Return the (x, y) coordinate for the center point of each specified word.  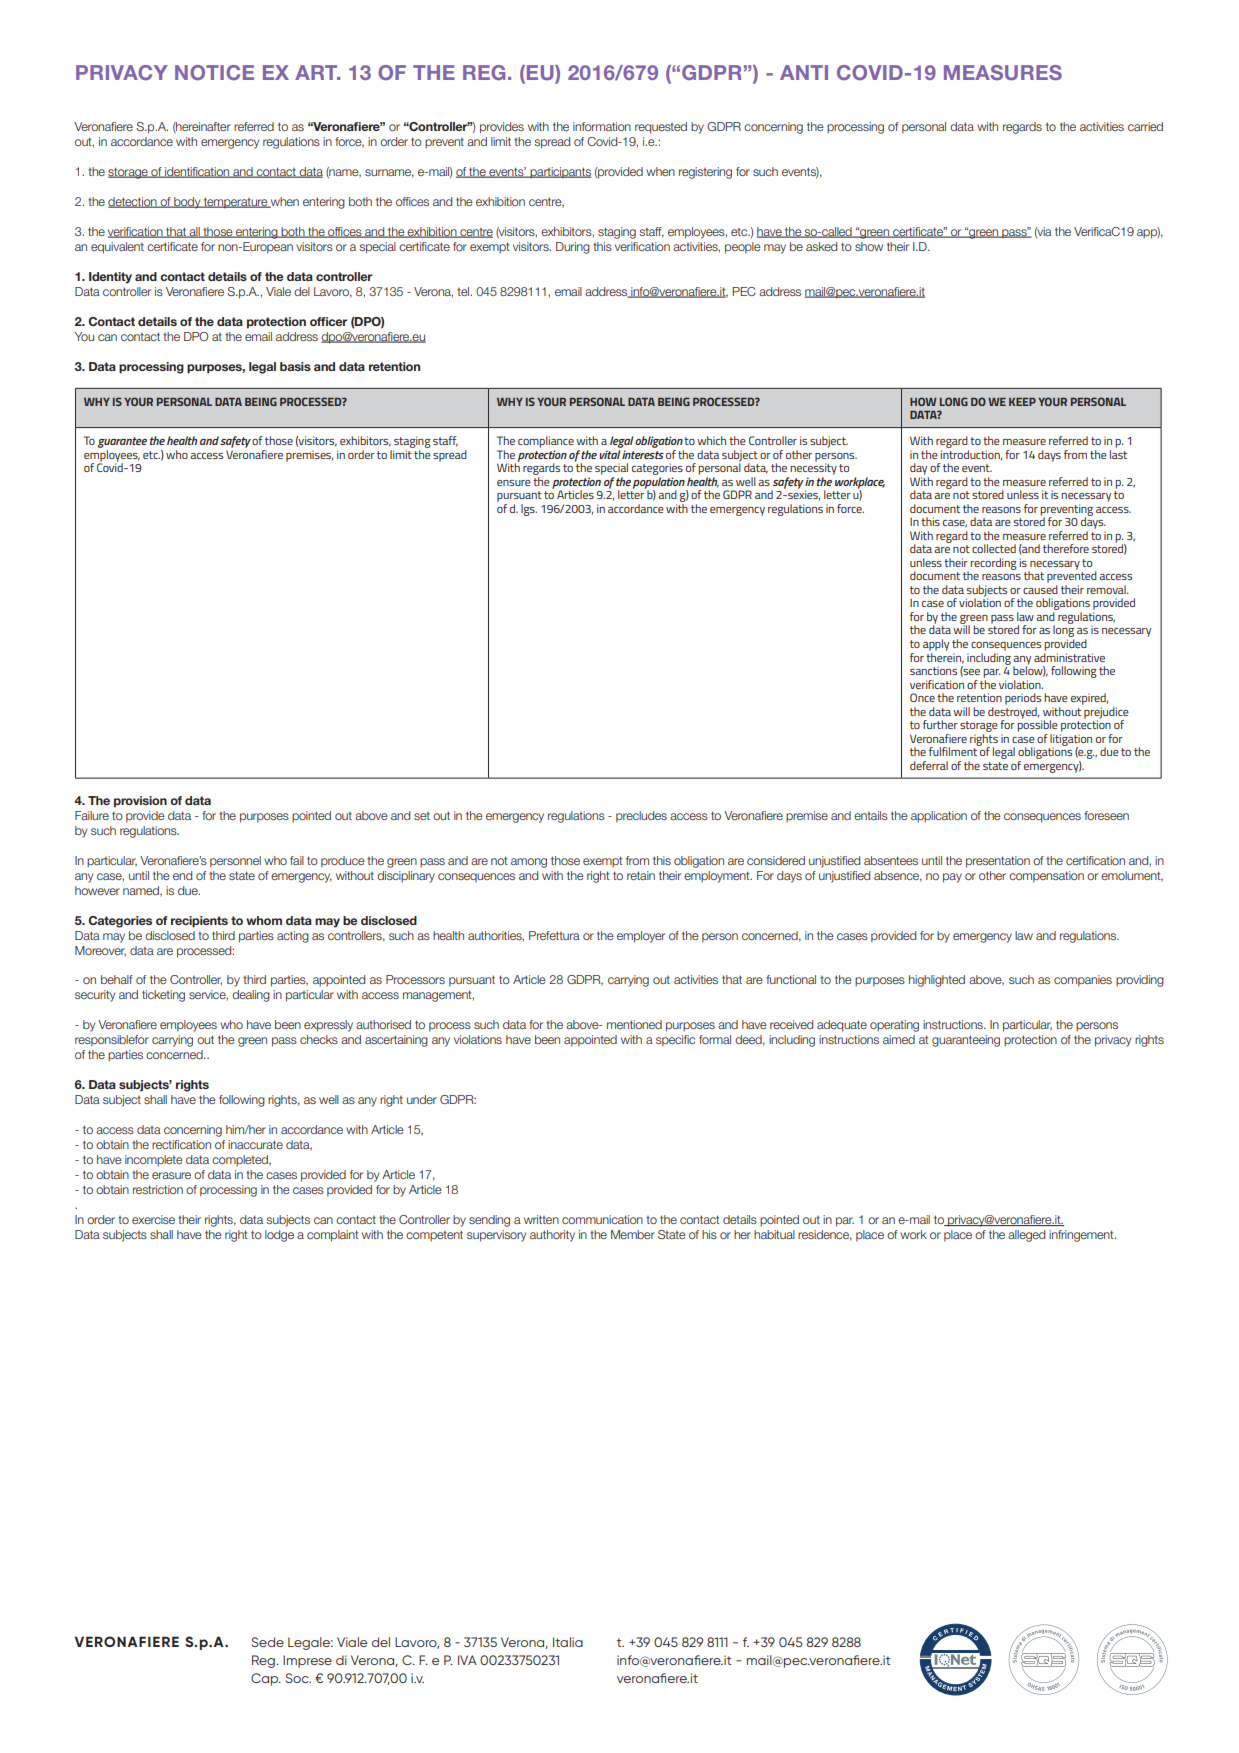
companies (1083, 981)
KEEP (1022, 402)
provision (140, 802)
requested (661, 128)
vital (611, 453)
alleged (1026, 1236)
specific (675, 1041)
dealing (251, 996)
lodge (279, 1236)
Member (633, 1234)
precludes (641, 817)
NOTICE (214, 72)
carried (1145, 126)
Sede (267, 1642)
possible (1037, 725)
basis (295, 366)
